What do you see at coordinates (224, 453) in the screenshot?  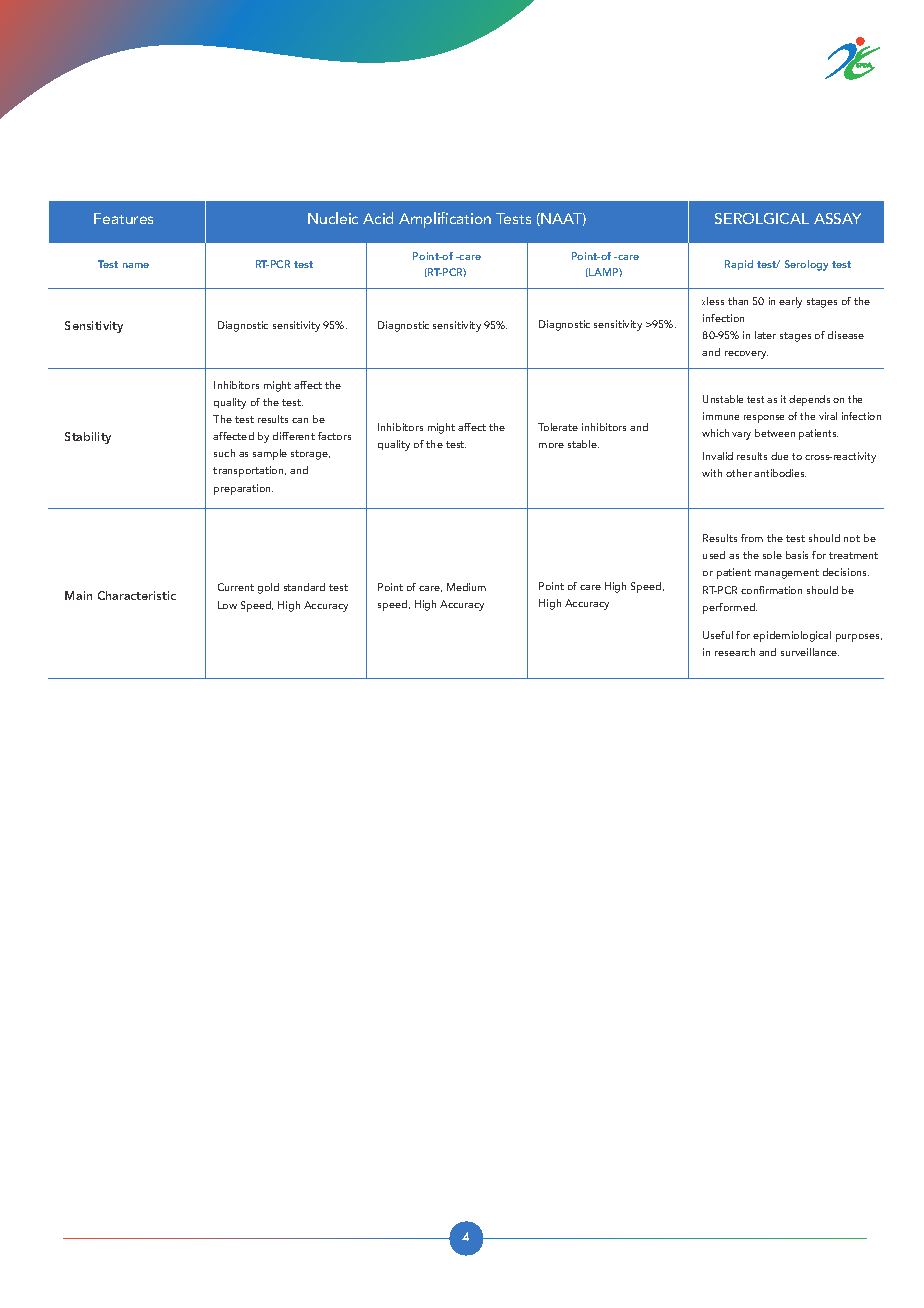 I see `such` at bounding box center [224, 453].
